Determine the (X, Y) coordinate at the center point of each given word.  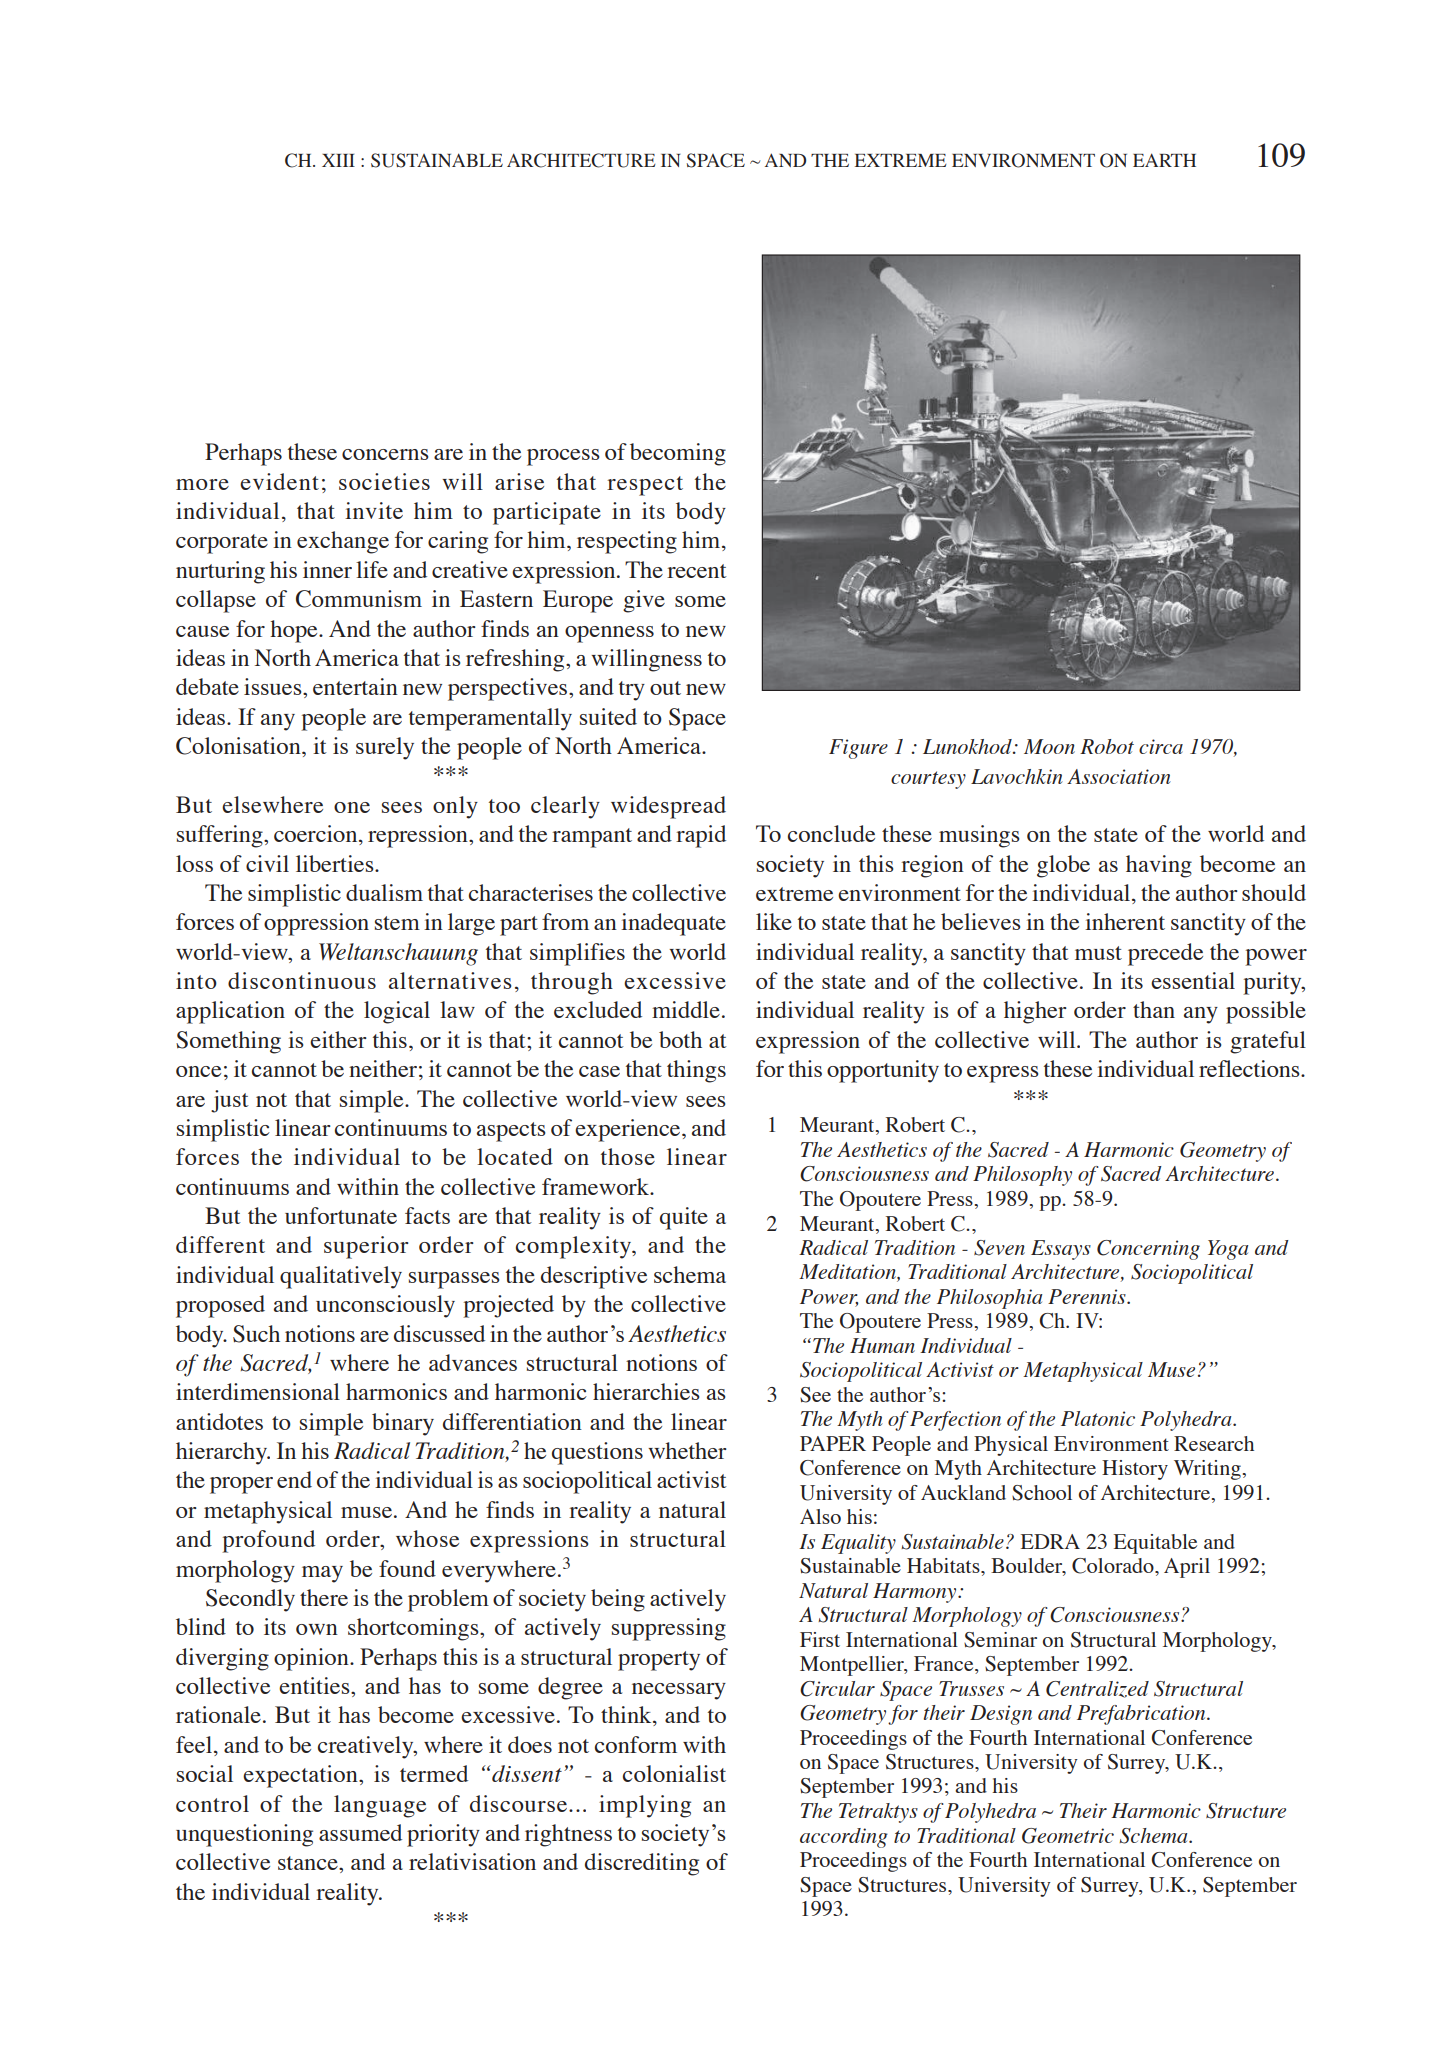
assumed (360, 1832)
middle (686, 1009)
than (1154, 1009)
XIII (338, 160)
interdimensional (258, 1391)
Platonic (1098, 1418)
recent (697, 571)
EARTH (1164, 160)
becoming (678, 454)
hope (295, 631)
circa (1161, 746)
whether (687, 1450)
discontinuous (302, 980)
